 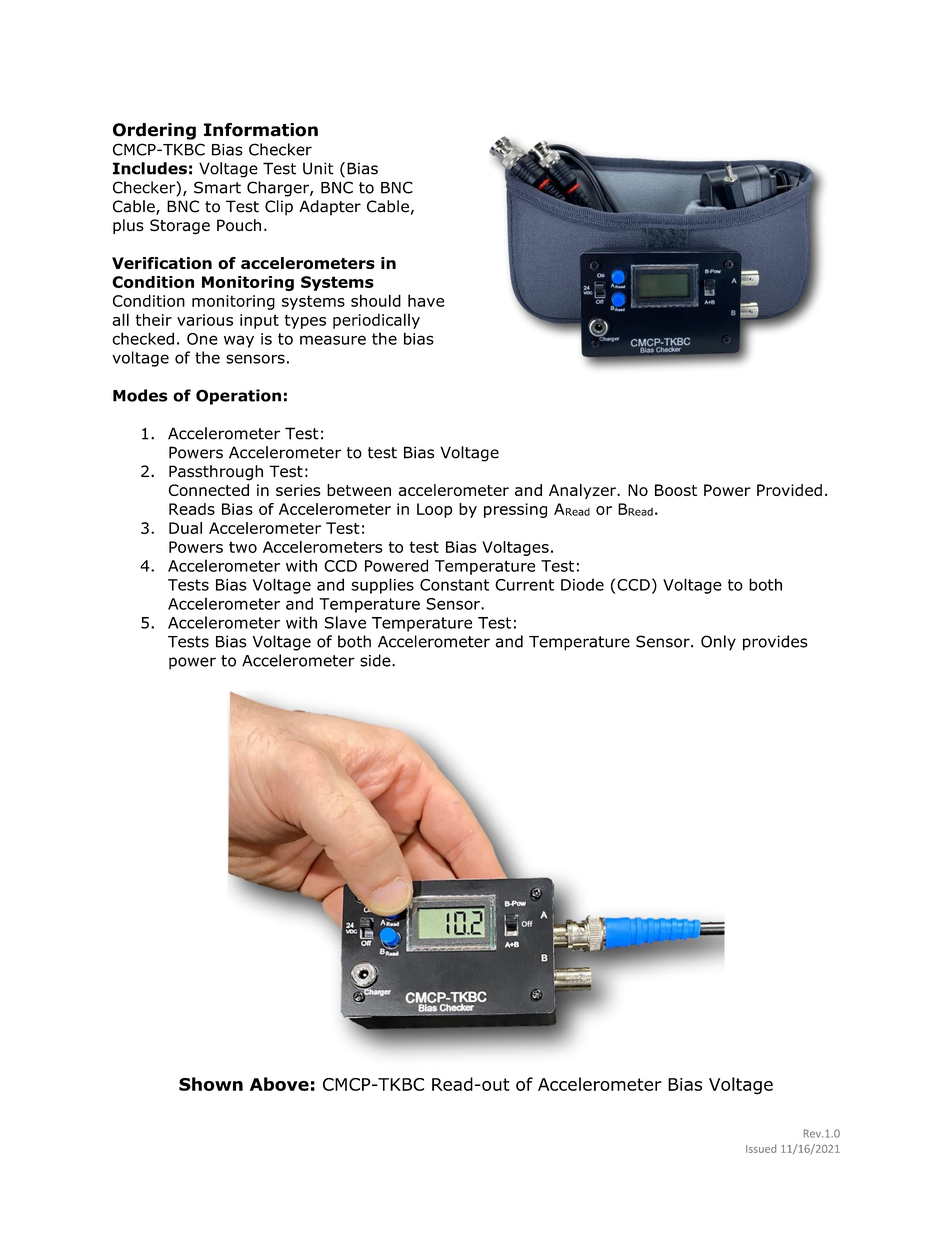 I want to click on two, so click(x=243, y=547).
